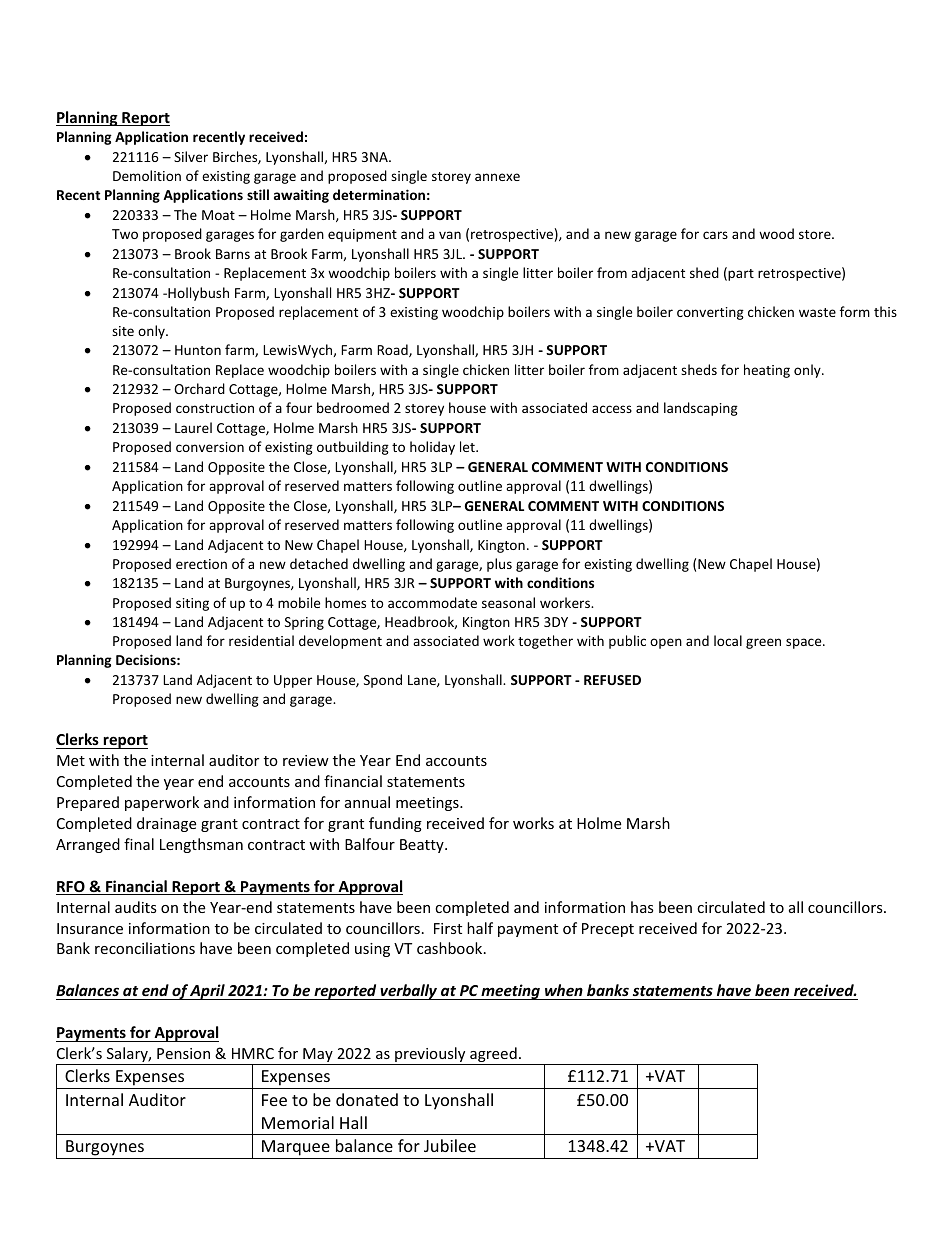 The width and height of the screenshot is (952, 1233). Describe the element at coordinates (147, 175) in the screenshot. I see `Demolition` at that location.
